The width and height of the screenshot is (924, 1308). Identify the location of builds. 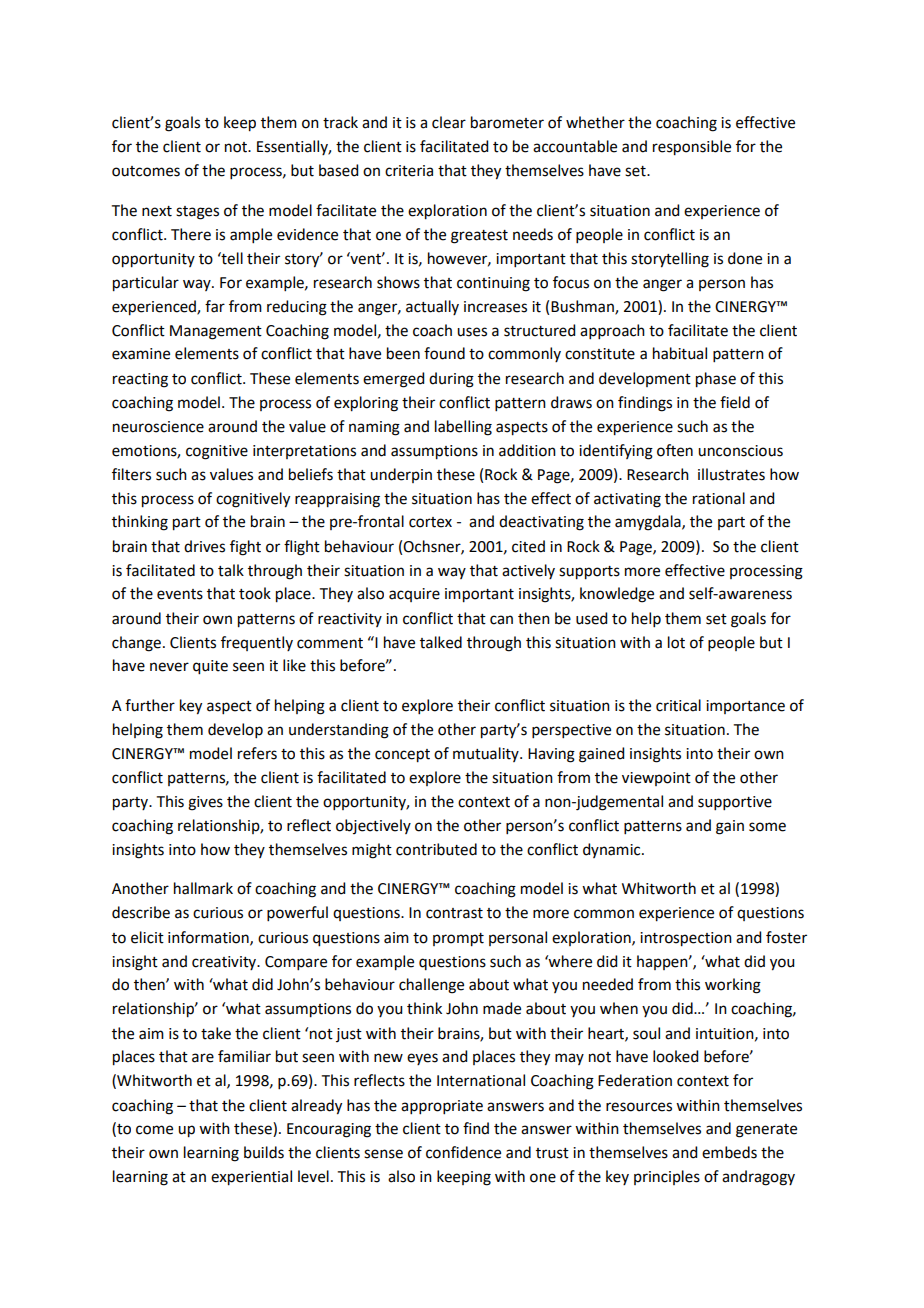
(264, 1152).
